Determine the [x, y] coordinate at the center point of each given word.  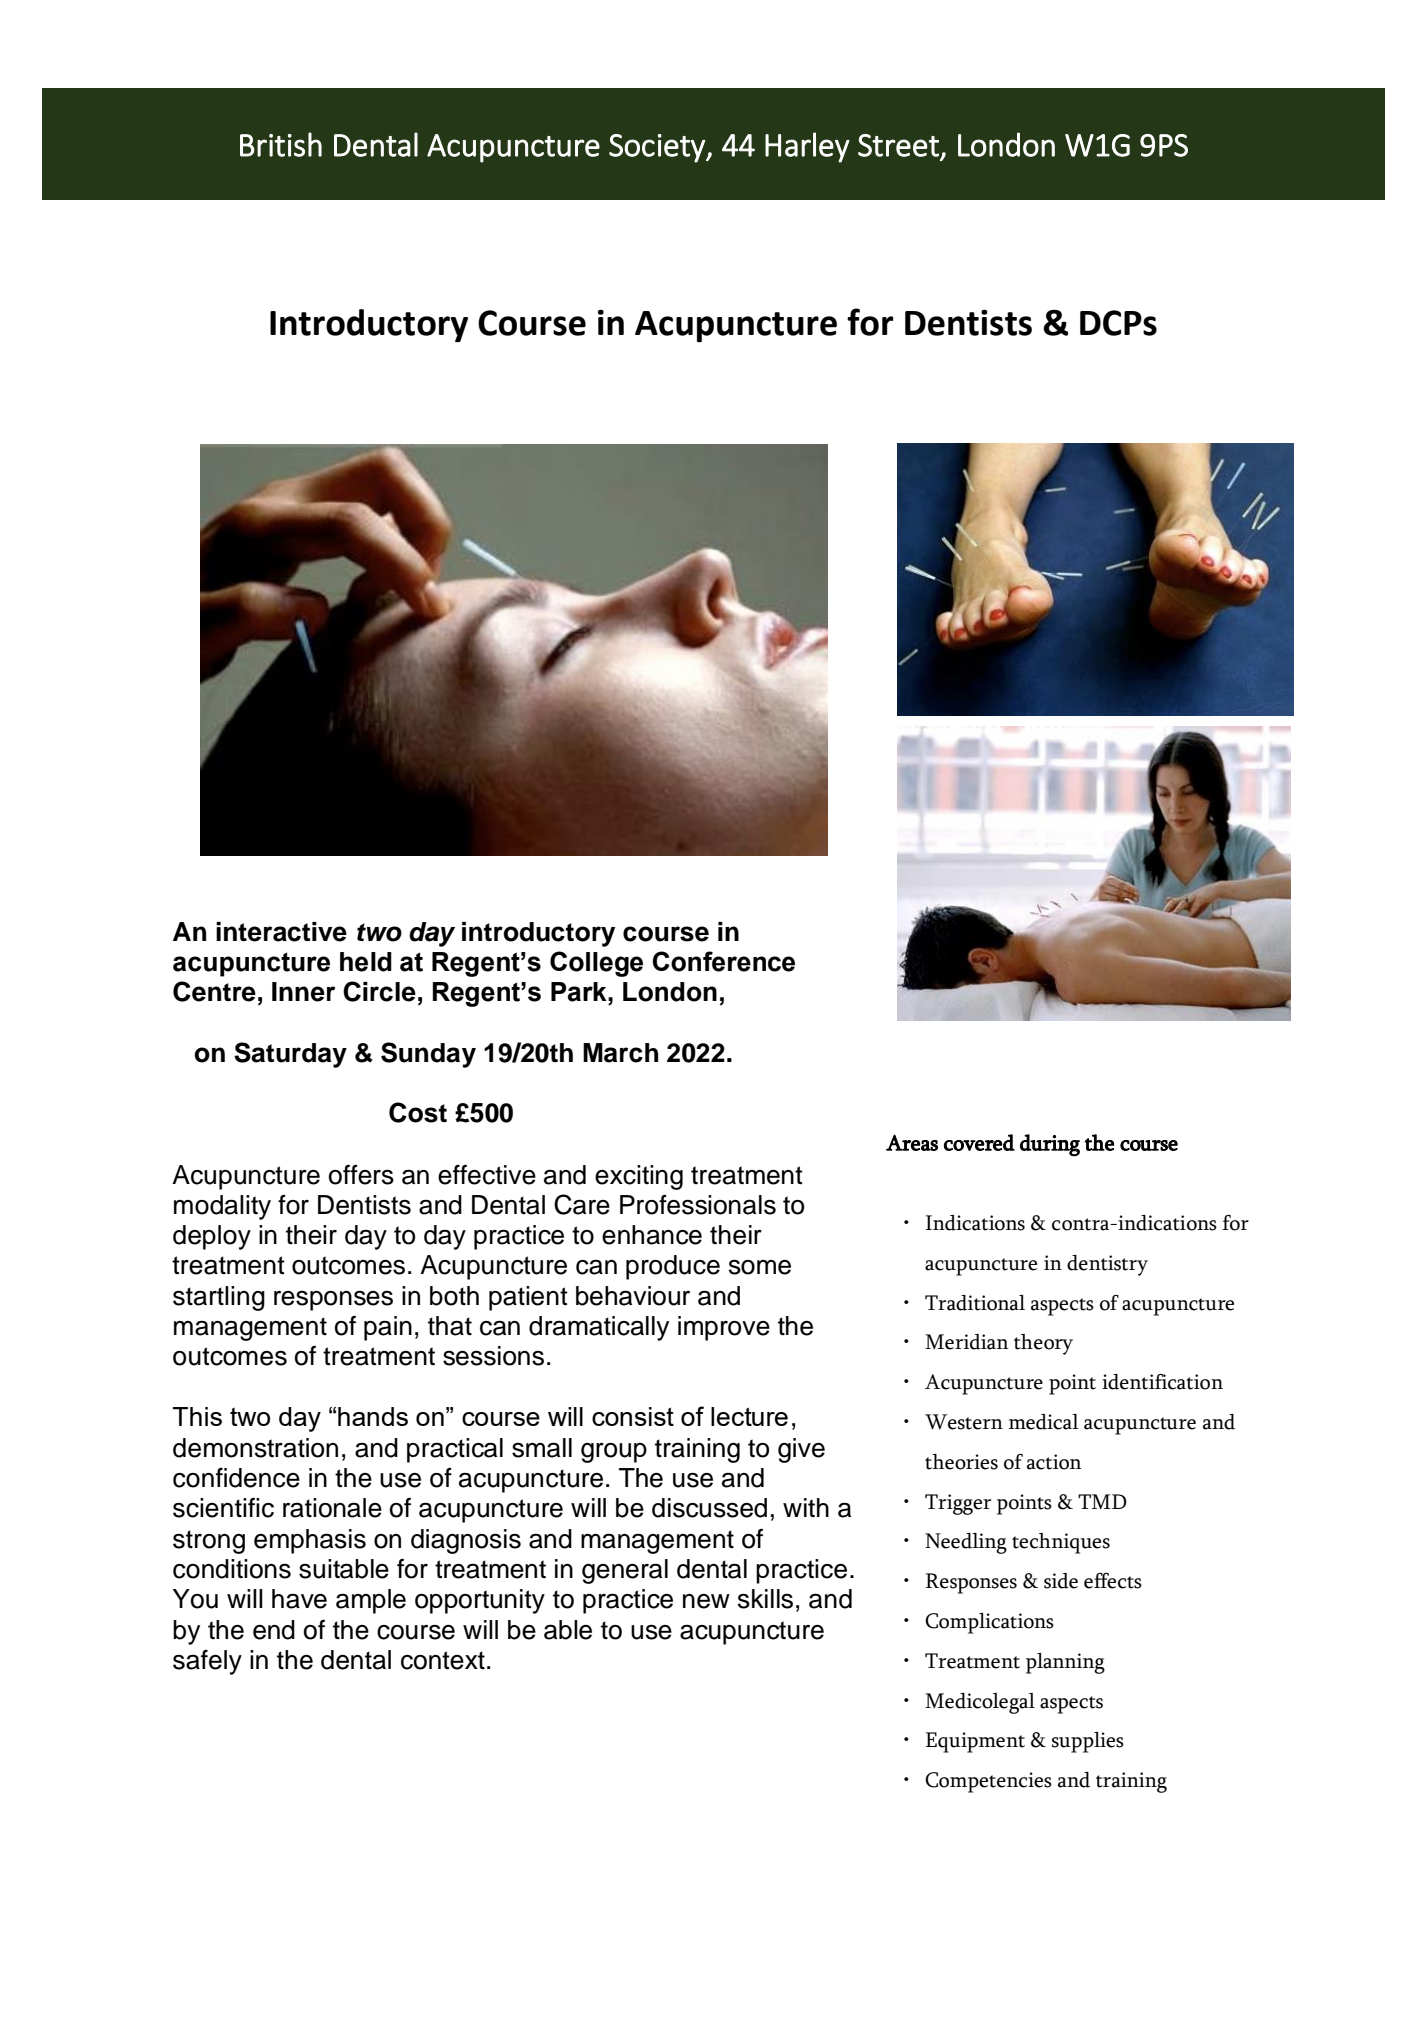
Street [899, 146]
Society [658, 148]
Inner [303, 992]
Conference [723, 961]
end [274, 1630]
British [281, 144]
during [1050, 1145]
